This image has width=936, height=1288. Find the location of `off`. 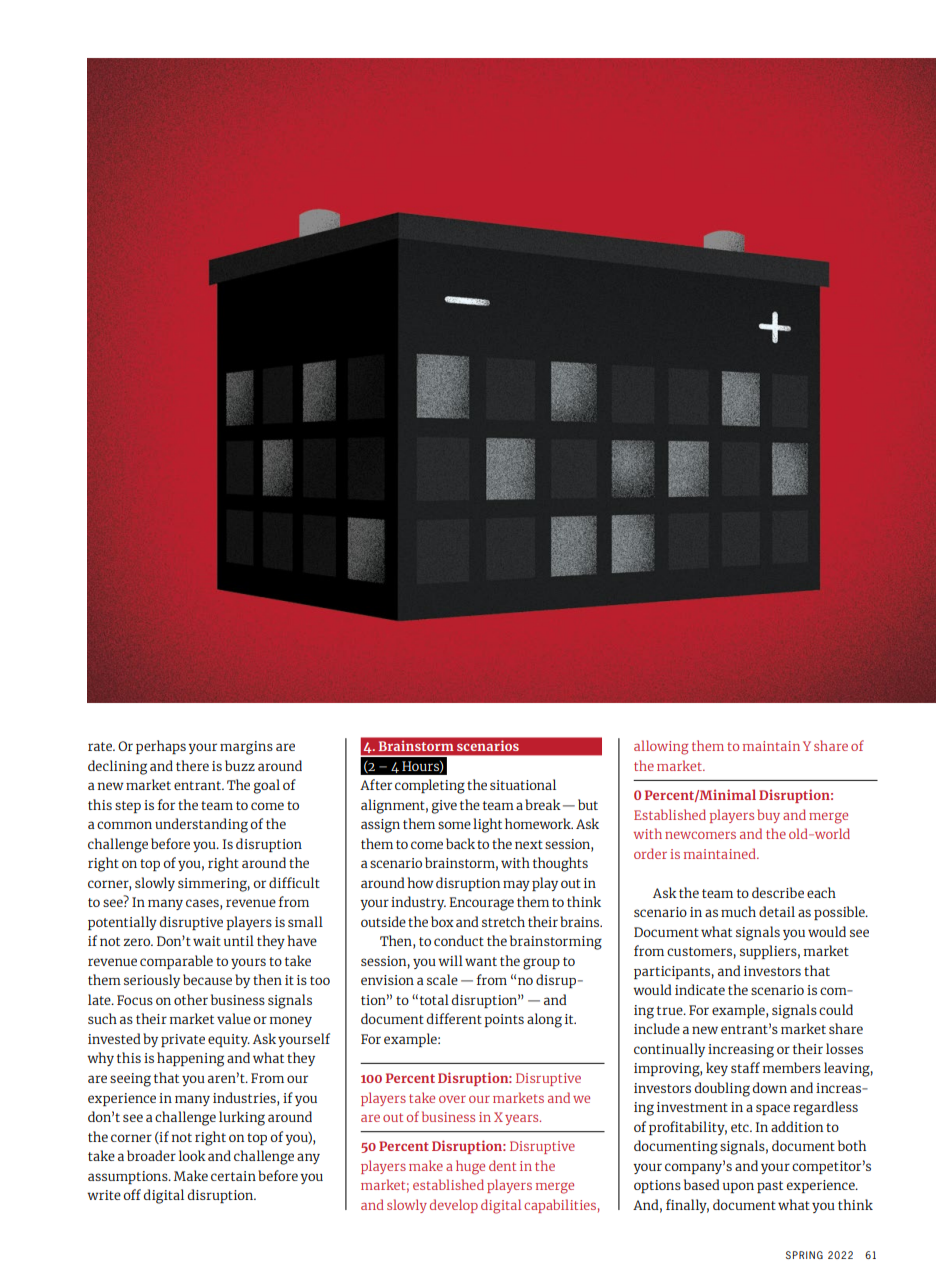

off is located at coordinates (132, 1194).
